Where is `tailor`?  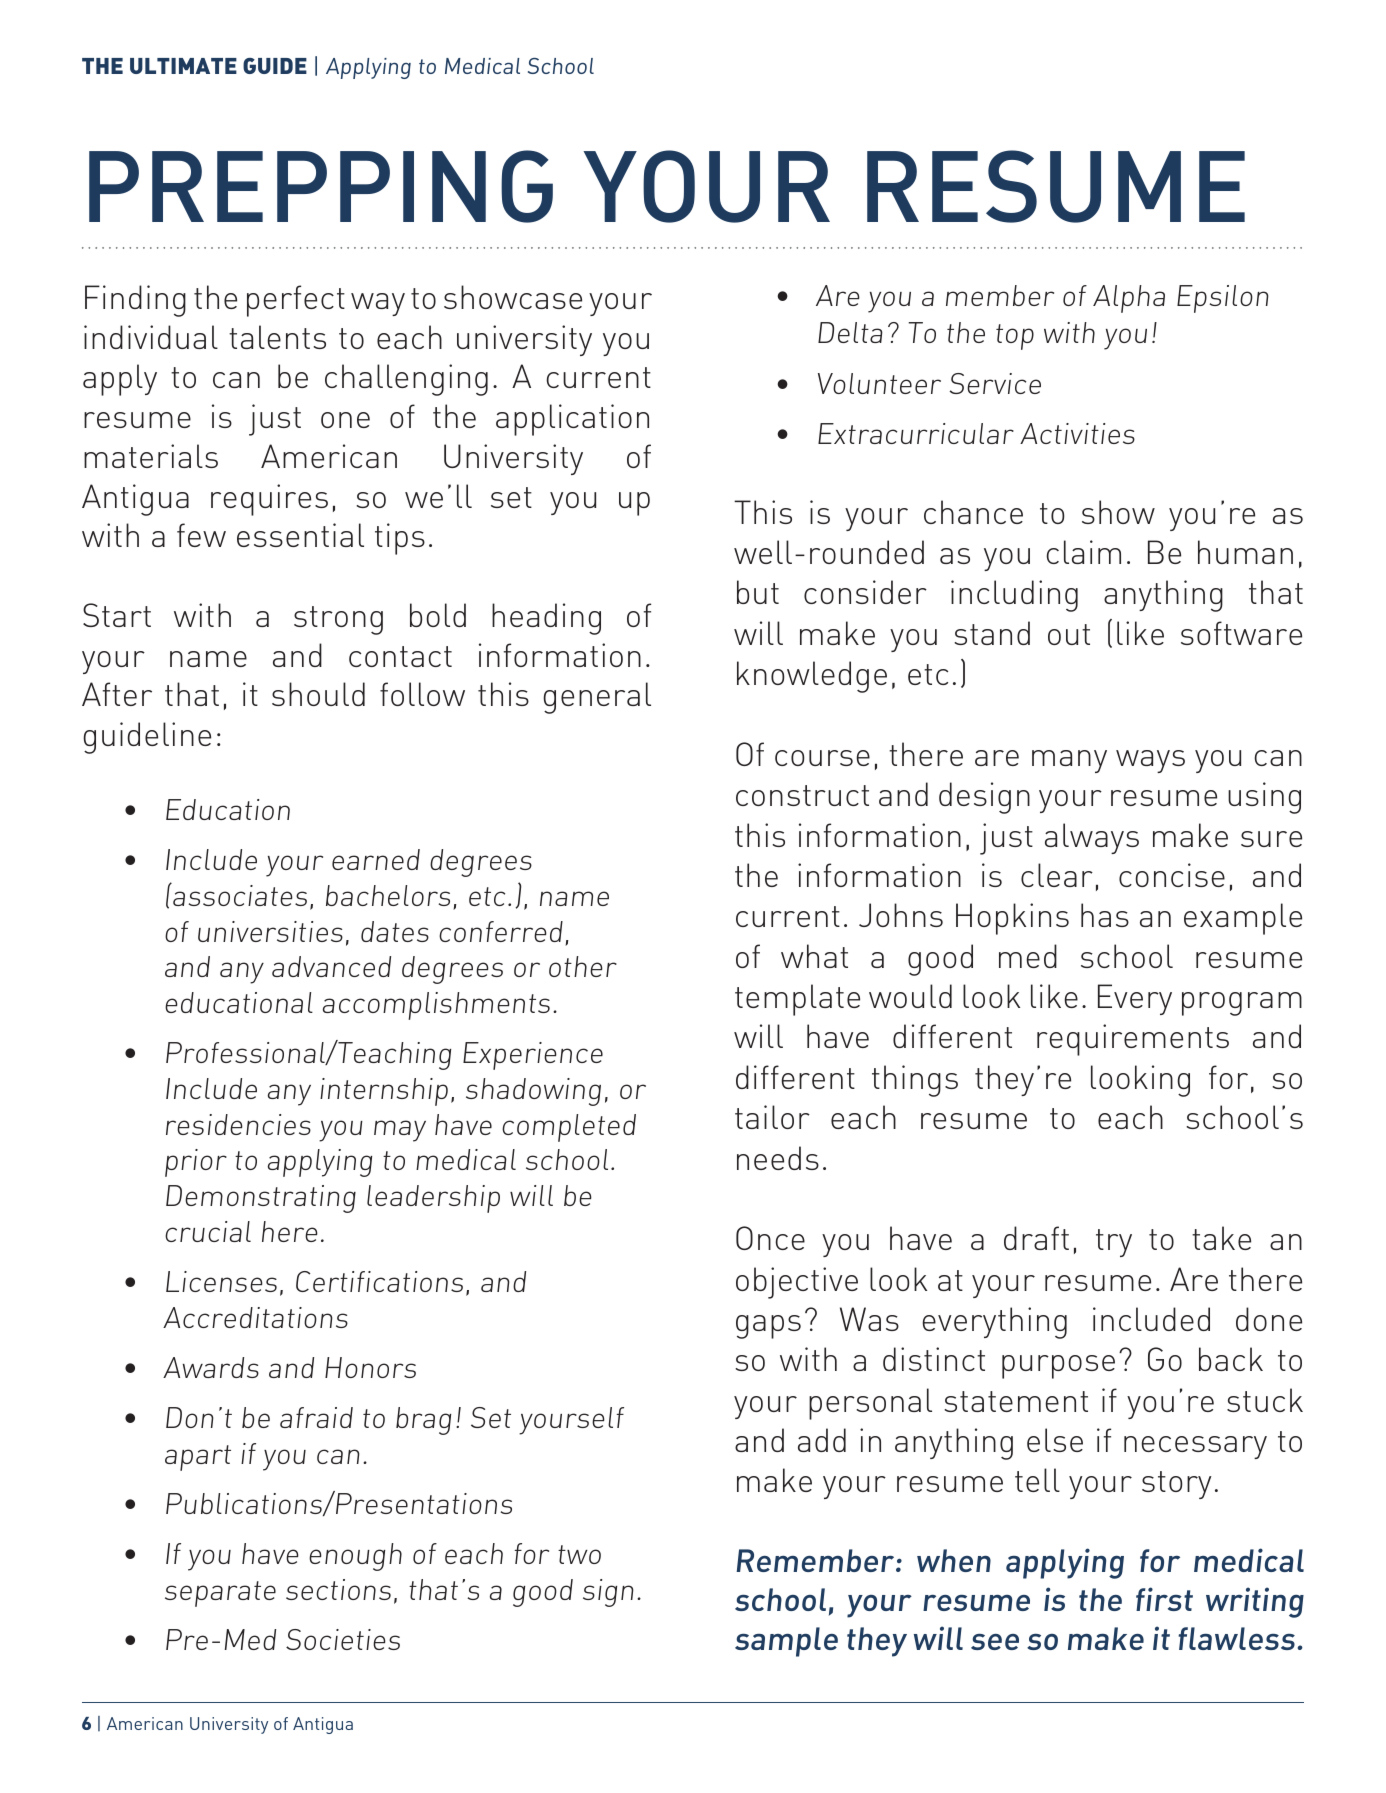
tailor is located at coordinates (772, 1117).
